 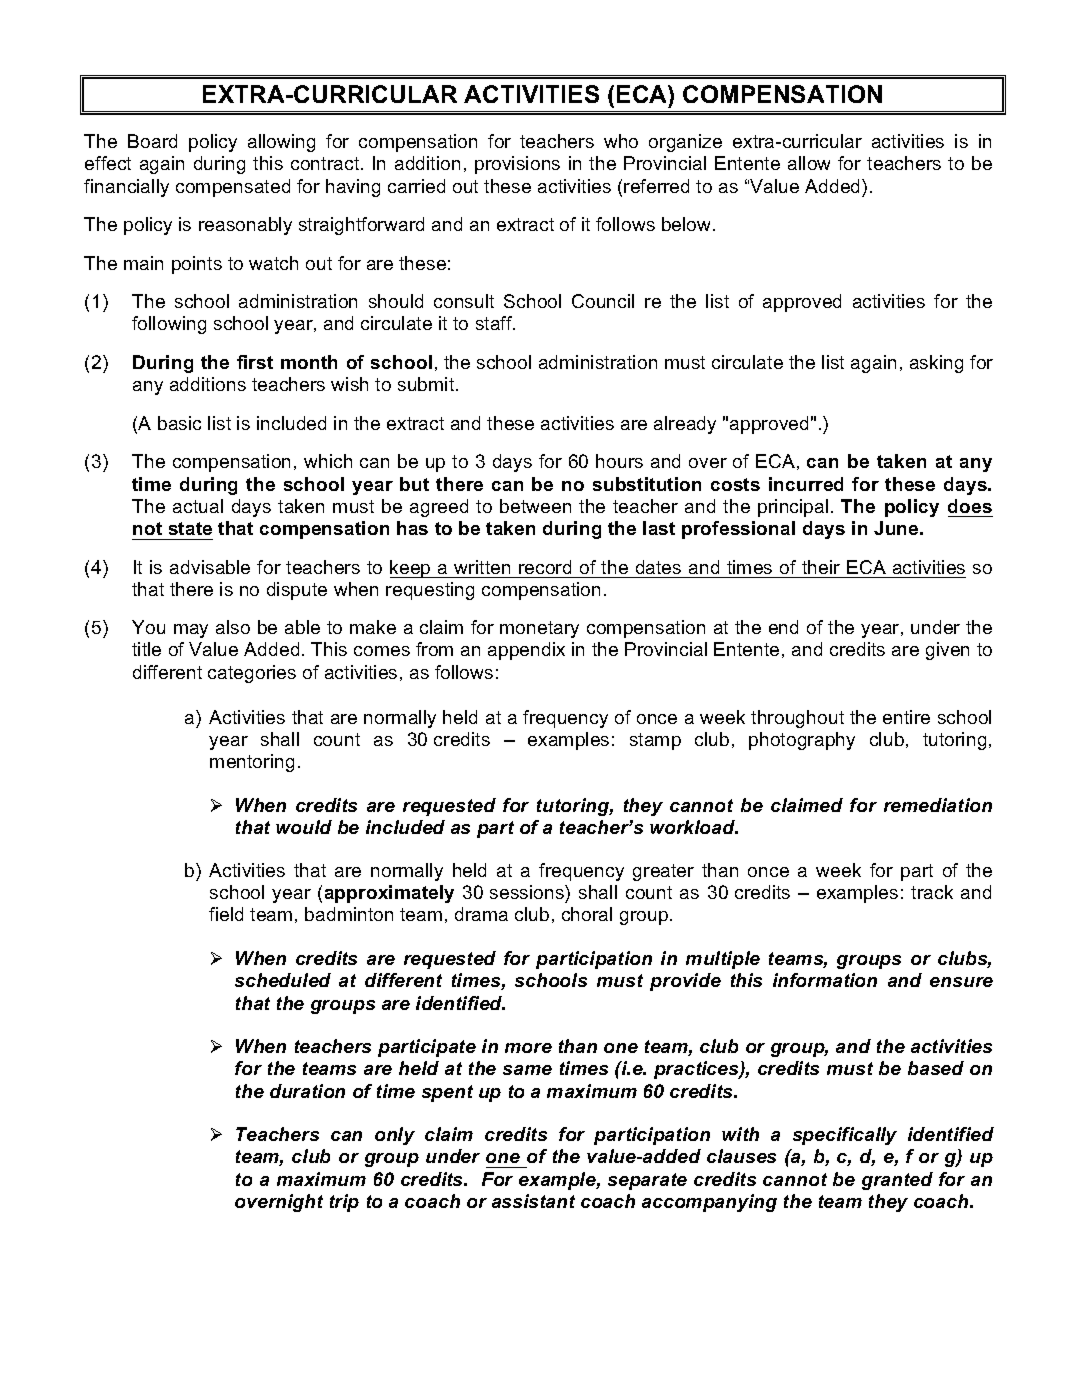 What do you see at coordinates (533, 1201) in the screenshot?
I see `assistant` at bounding box center [533, 1201].
